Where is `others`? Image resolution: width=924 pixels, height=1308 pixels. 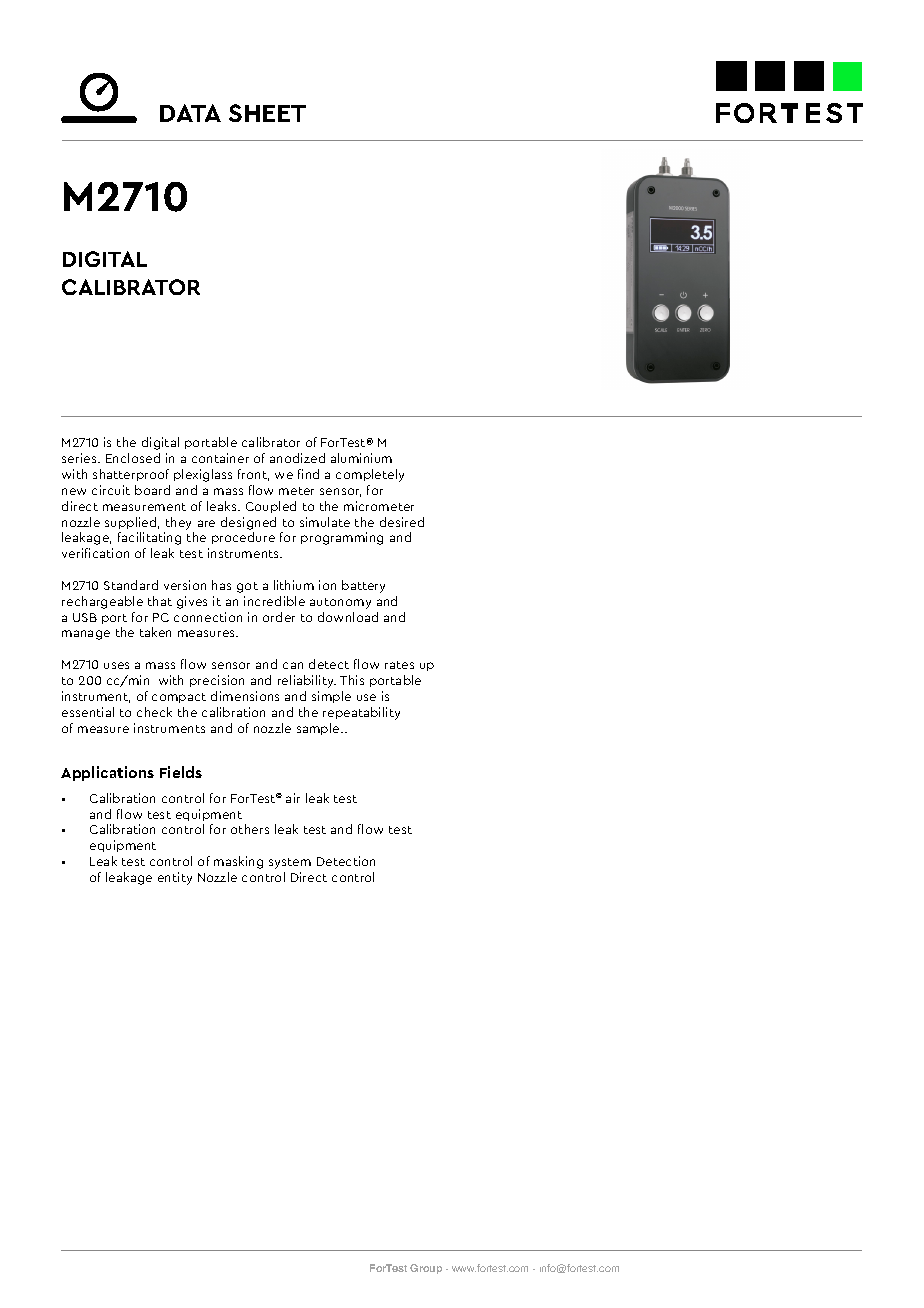
others is located at coordinates (250, 829).
